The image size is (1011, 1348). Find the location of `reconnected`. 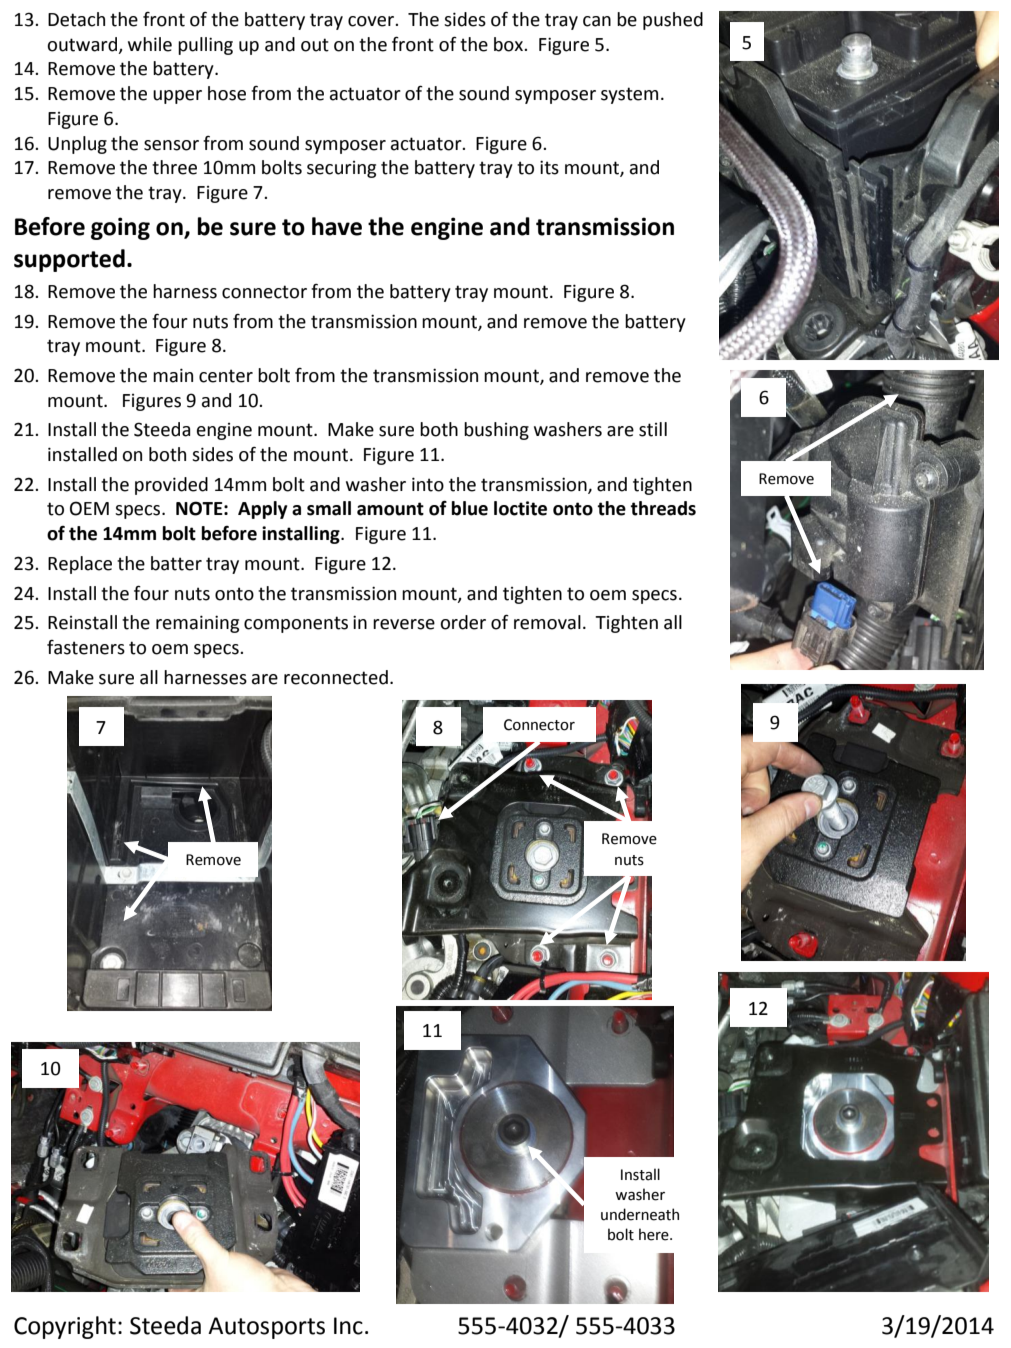

reconnected is located at coordinates (336, 677).
